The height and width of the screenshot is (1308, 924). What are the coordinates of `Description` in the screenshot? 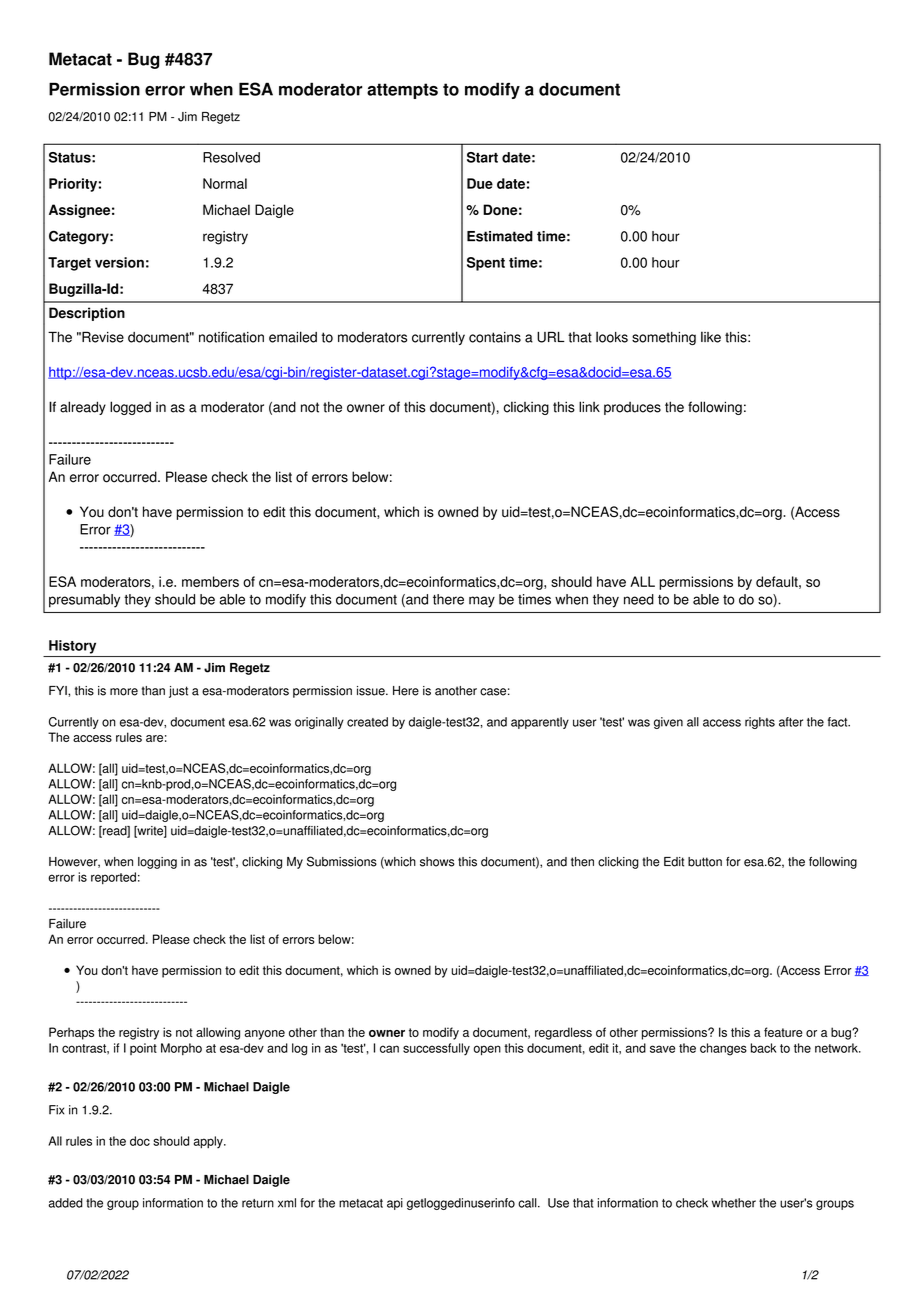 It's located at (87, 314).
